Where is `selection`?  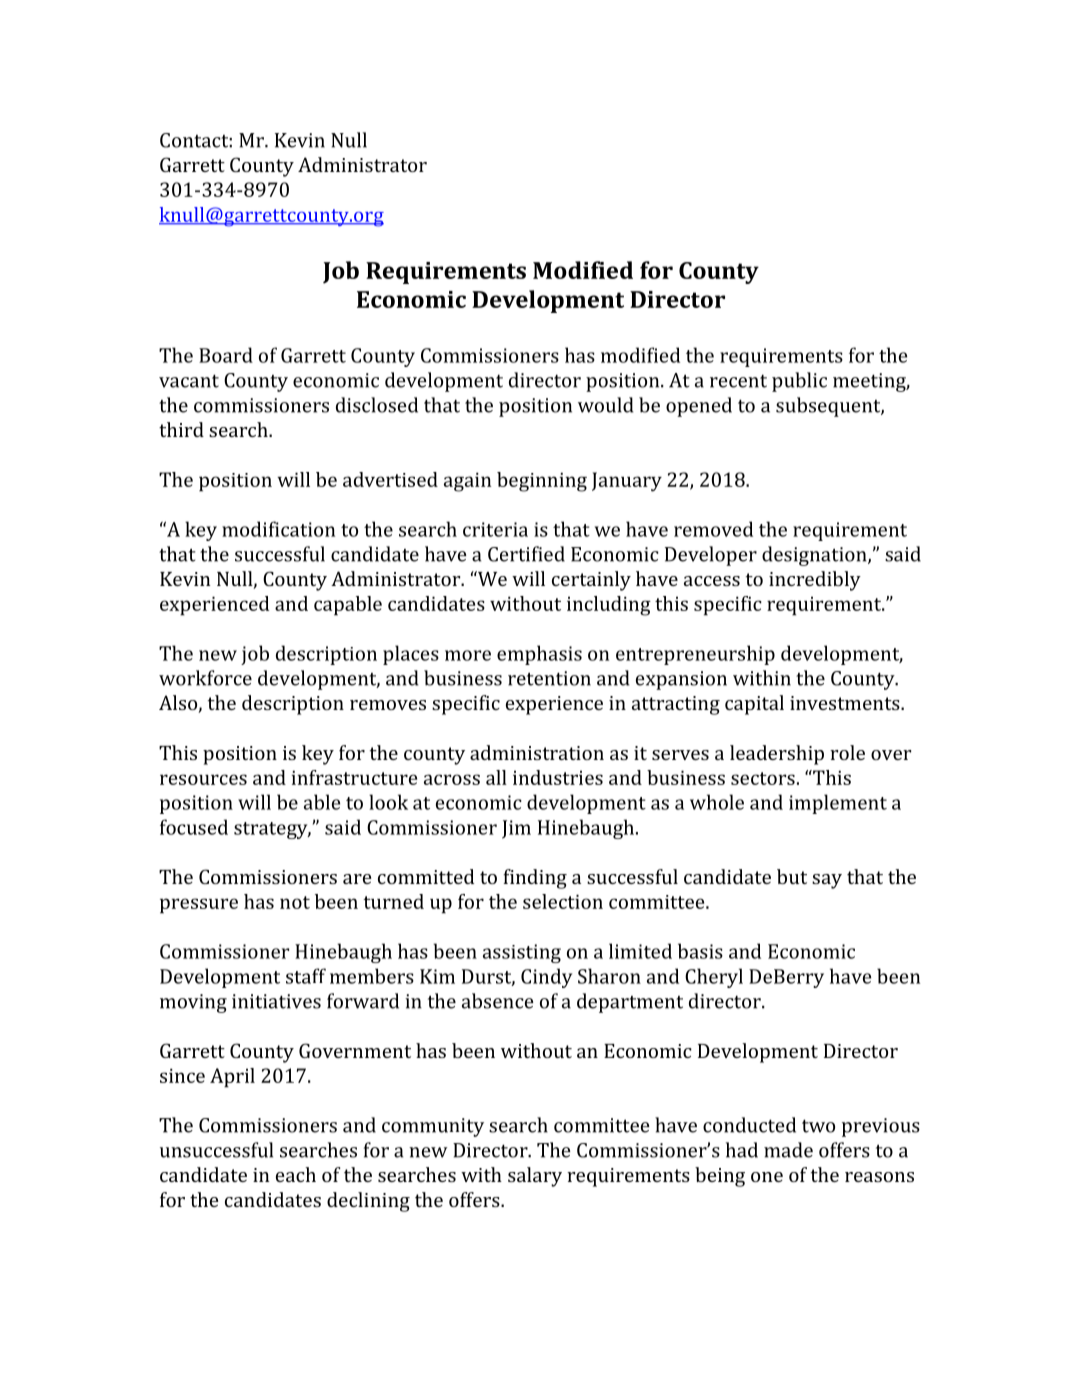
selection is located at coordinates (563, 901).
